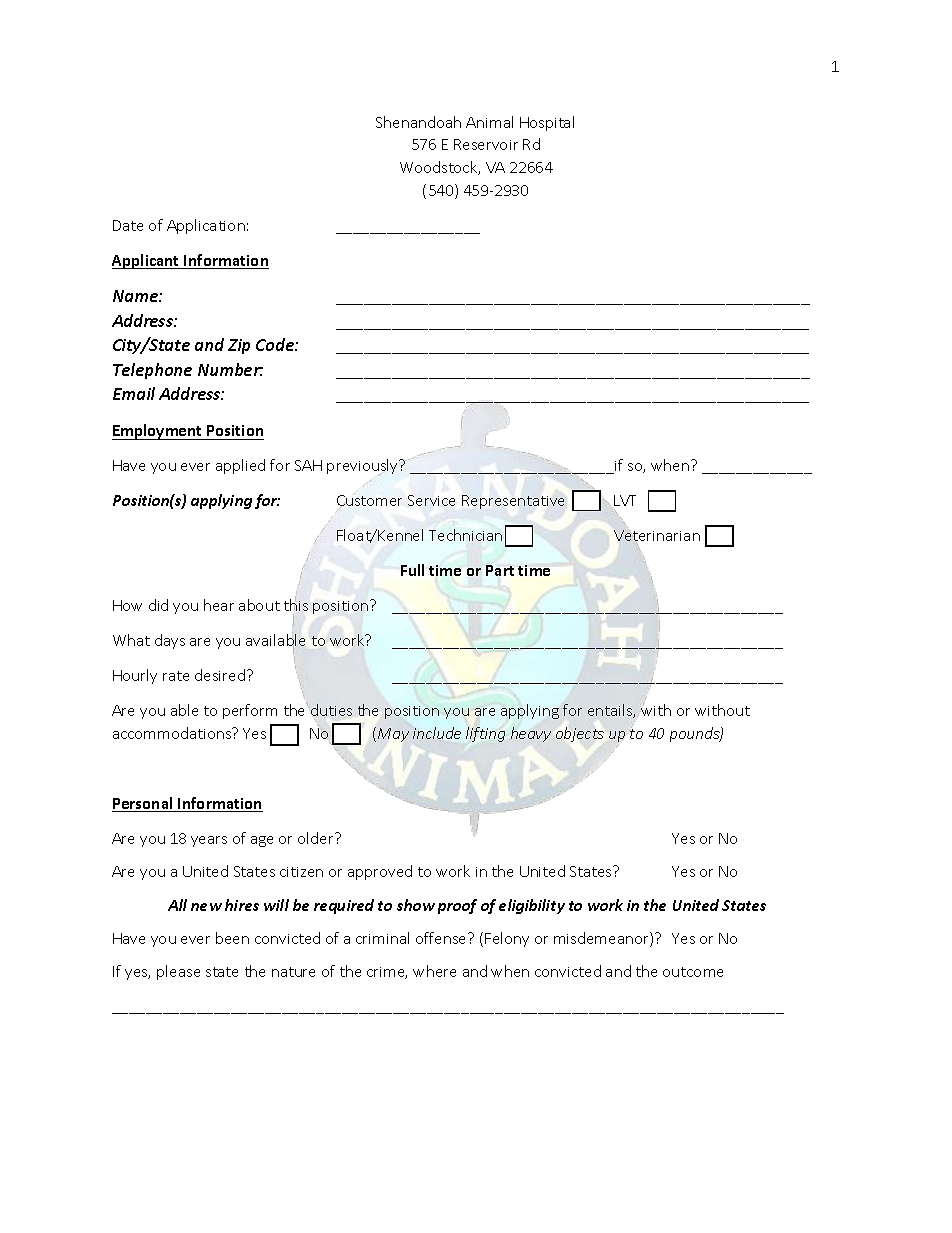 The height and width of the screenshot is (1233, 952). Describe the element at coordinates (393, 735) in the screenshot. I see `May` at that location.
